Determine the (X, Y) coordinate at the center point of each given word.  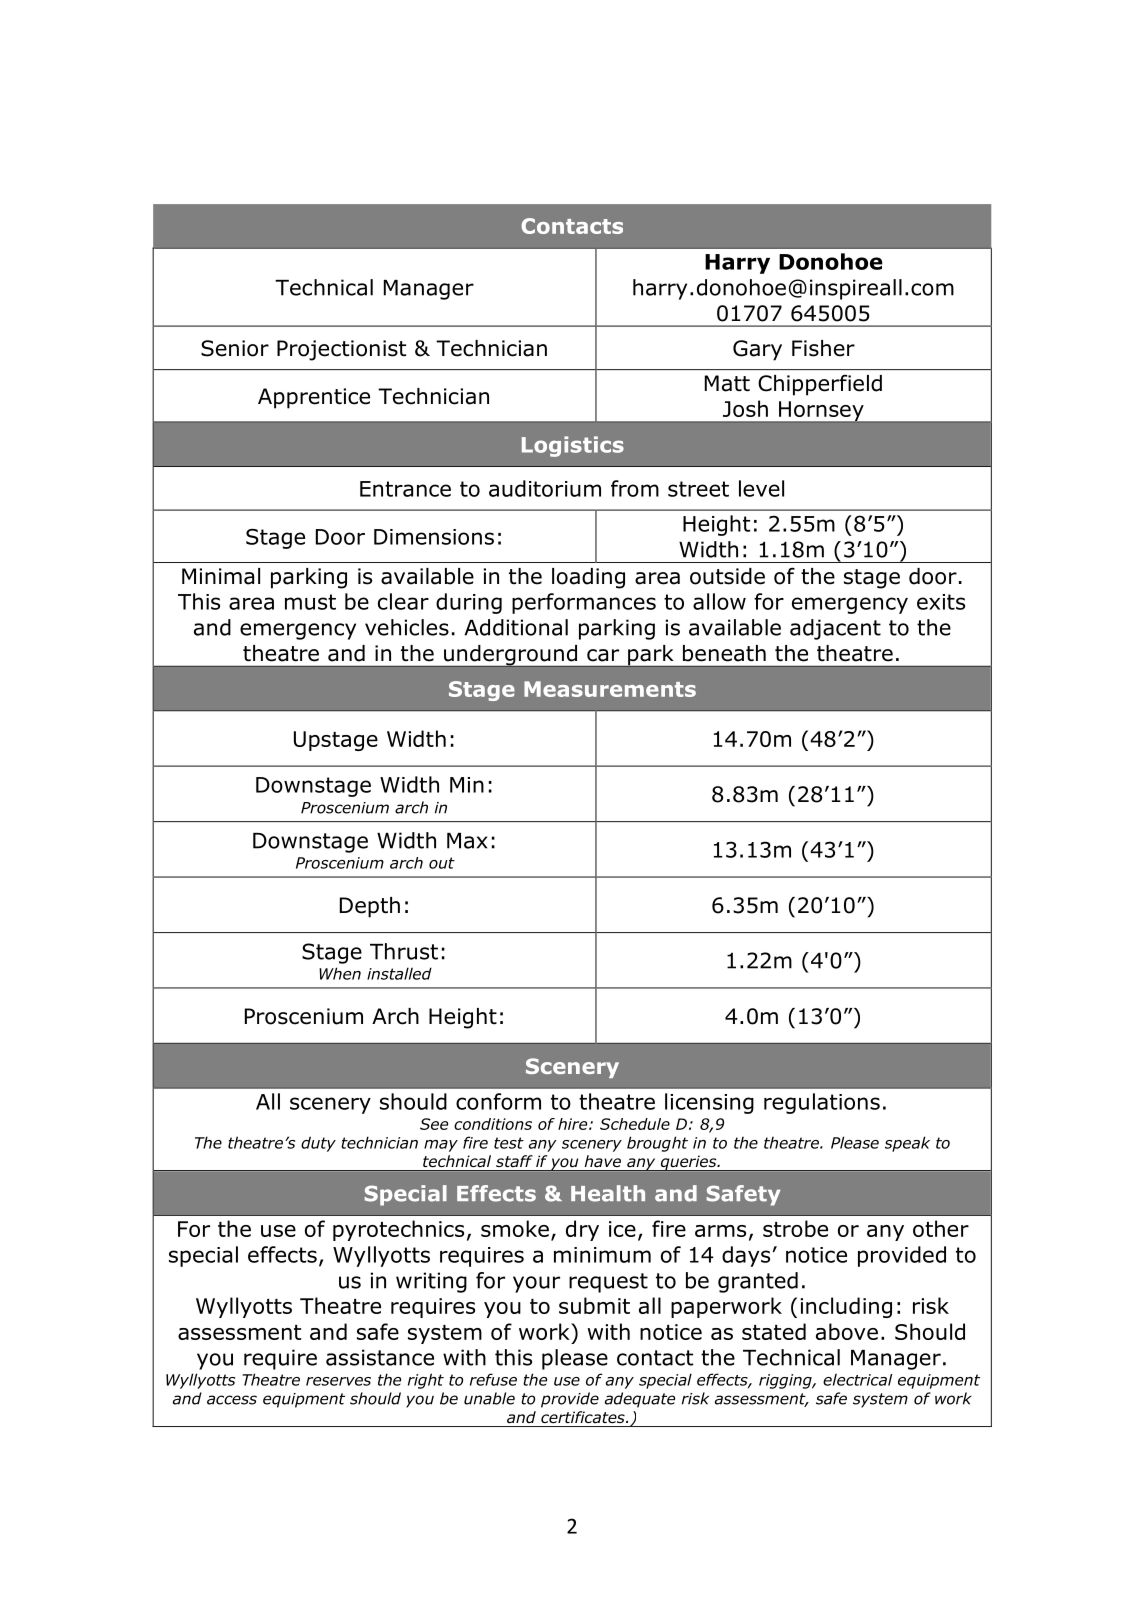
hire (574, 1124)
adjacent (835, 629)
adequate (640, 1400)
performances (584, 603)
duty (318, 1144)
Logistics (573, 446)
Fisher (823, 348)
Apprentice (314, 398)
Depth (370, 907)
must (310, 602)
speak (907, 1144)
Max (467, 841)
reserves (338, 1381)
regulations (822, 1103)
